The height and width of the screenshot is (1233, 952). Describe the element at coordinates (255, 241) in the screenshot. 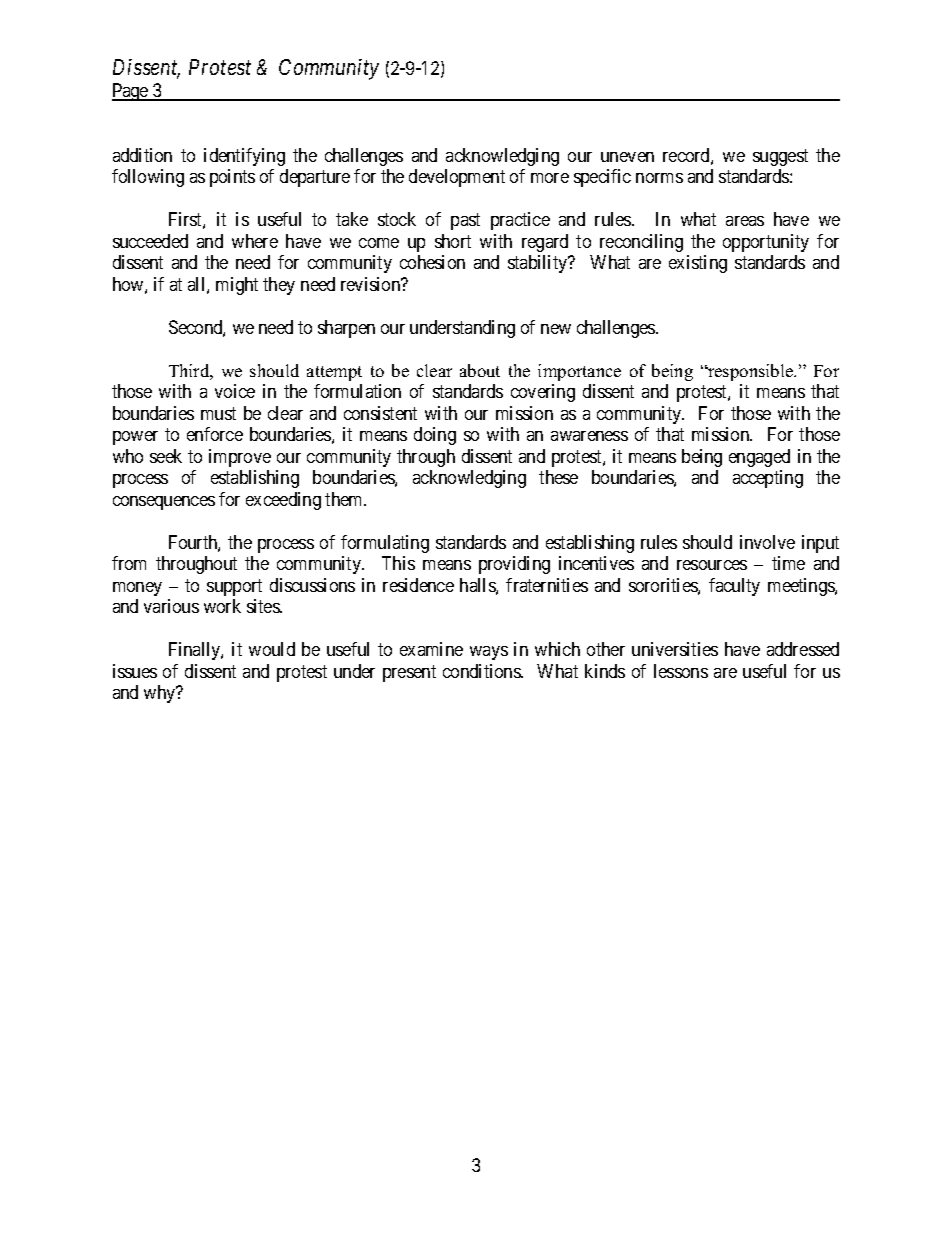

I see `where` at that location.
